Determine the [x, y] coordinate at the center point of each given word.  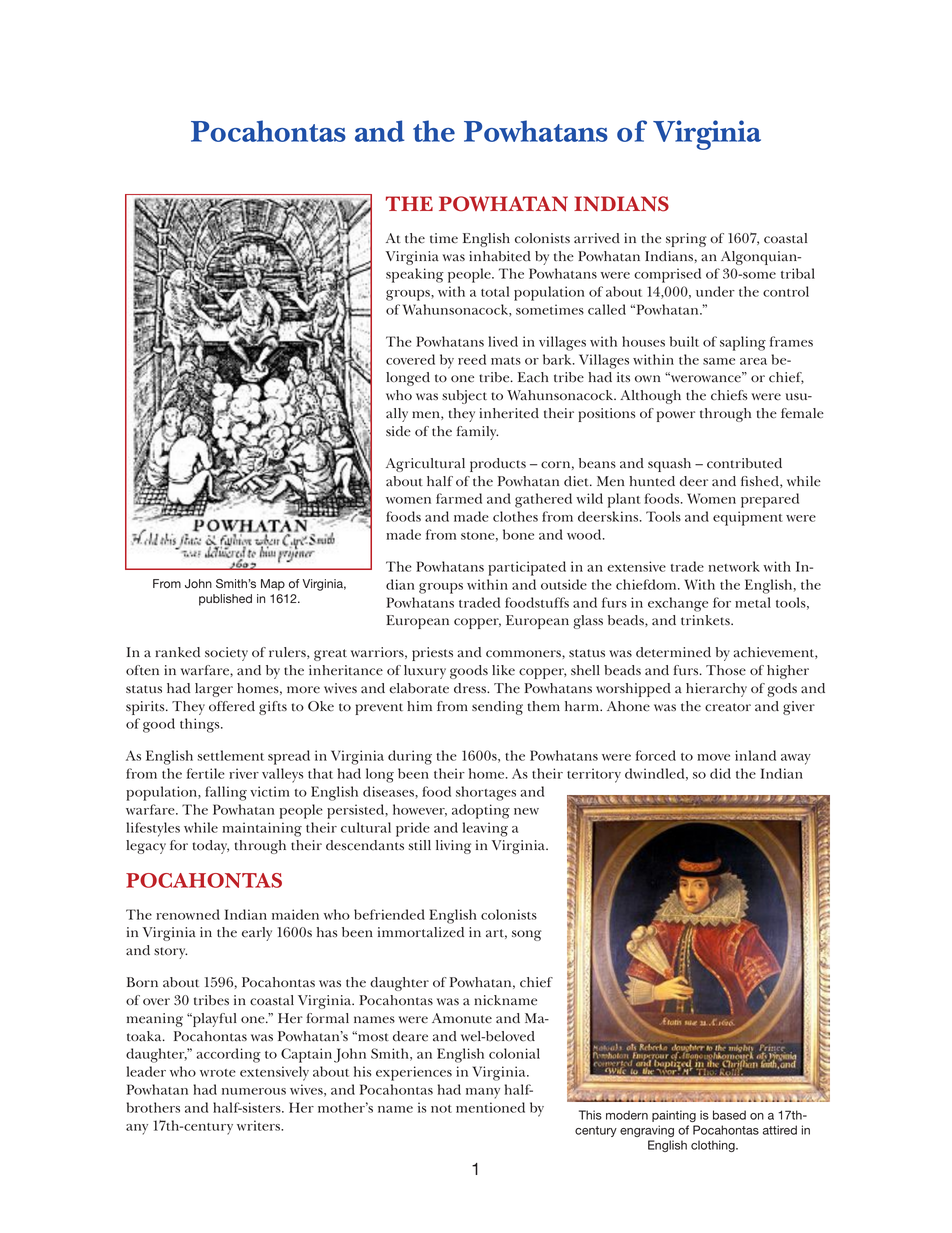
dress [471, 688]
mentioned [490, 1107]
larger [214, 690]
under [715, 291]
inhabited [500, 256]
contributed [744, 463]
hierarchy [716, 690]
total [495, 291]
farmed [459, 498]
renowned [188, 914]
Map [273, 585]
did [720, 773]
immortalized [421, 932]
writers [260, 1125]
